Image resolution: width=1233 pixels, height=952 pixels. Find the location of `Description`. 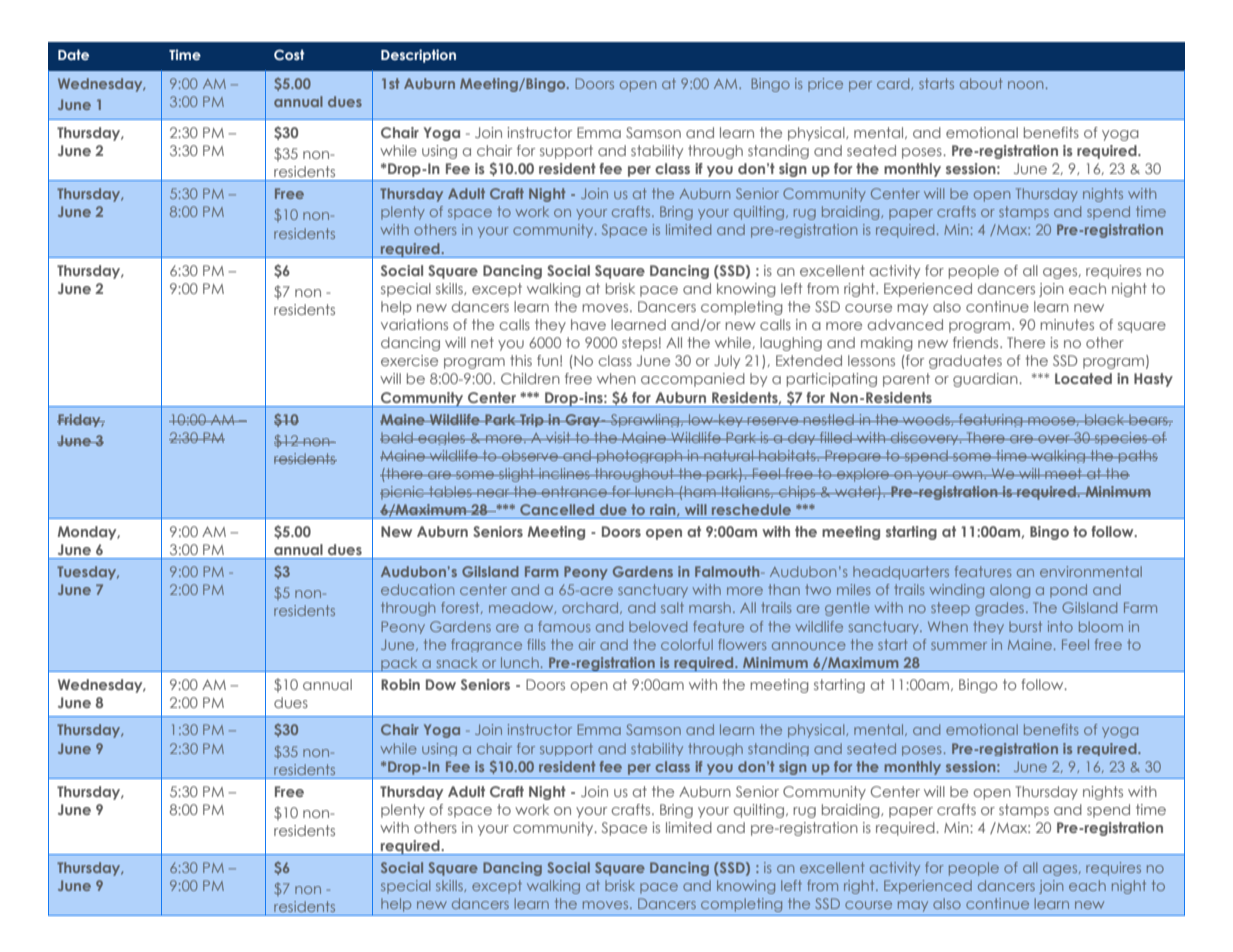

Description is located at coordinates (418, 56).
